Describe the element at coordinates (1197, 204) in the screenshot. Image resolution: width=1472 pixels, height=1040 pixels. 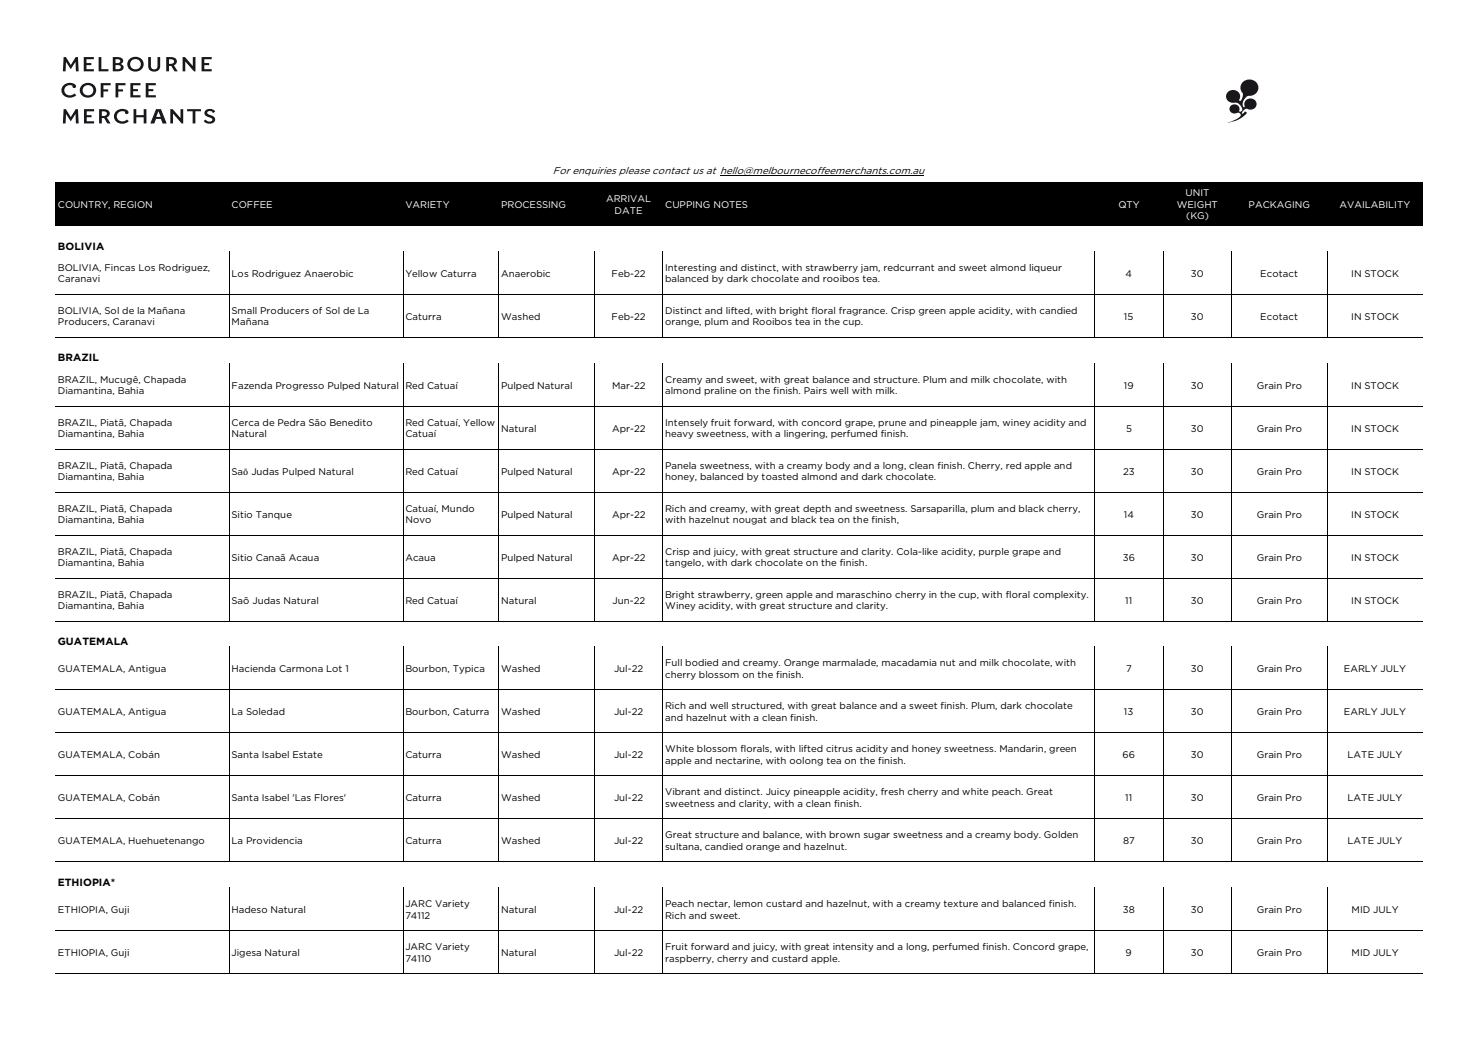
I see `WEIGHT` at that location.
